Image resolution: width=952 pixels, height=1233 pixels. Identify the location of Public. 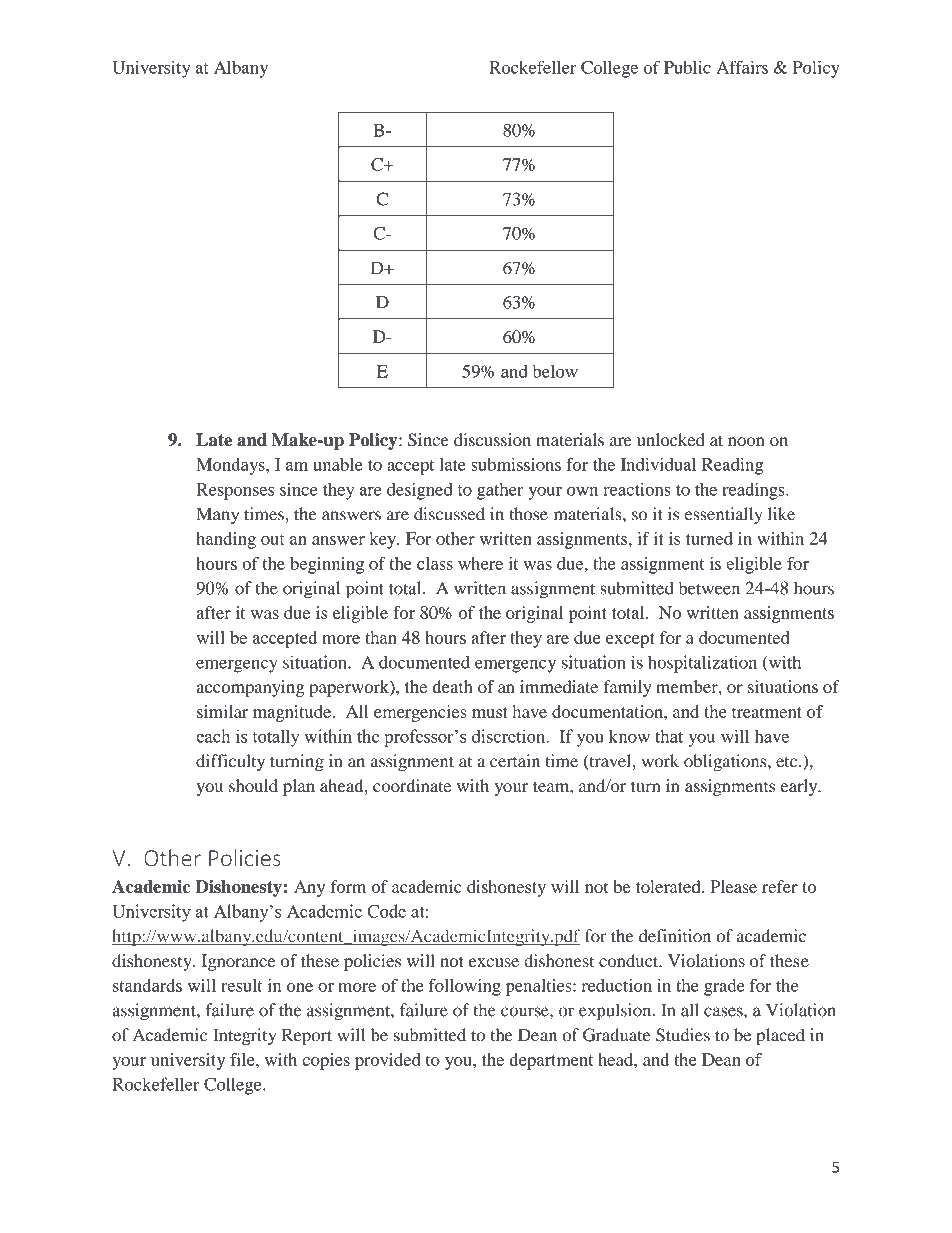
(687, 67).
